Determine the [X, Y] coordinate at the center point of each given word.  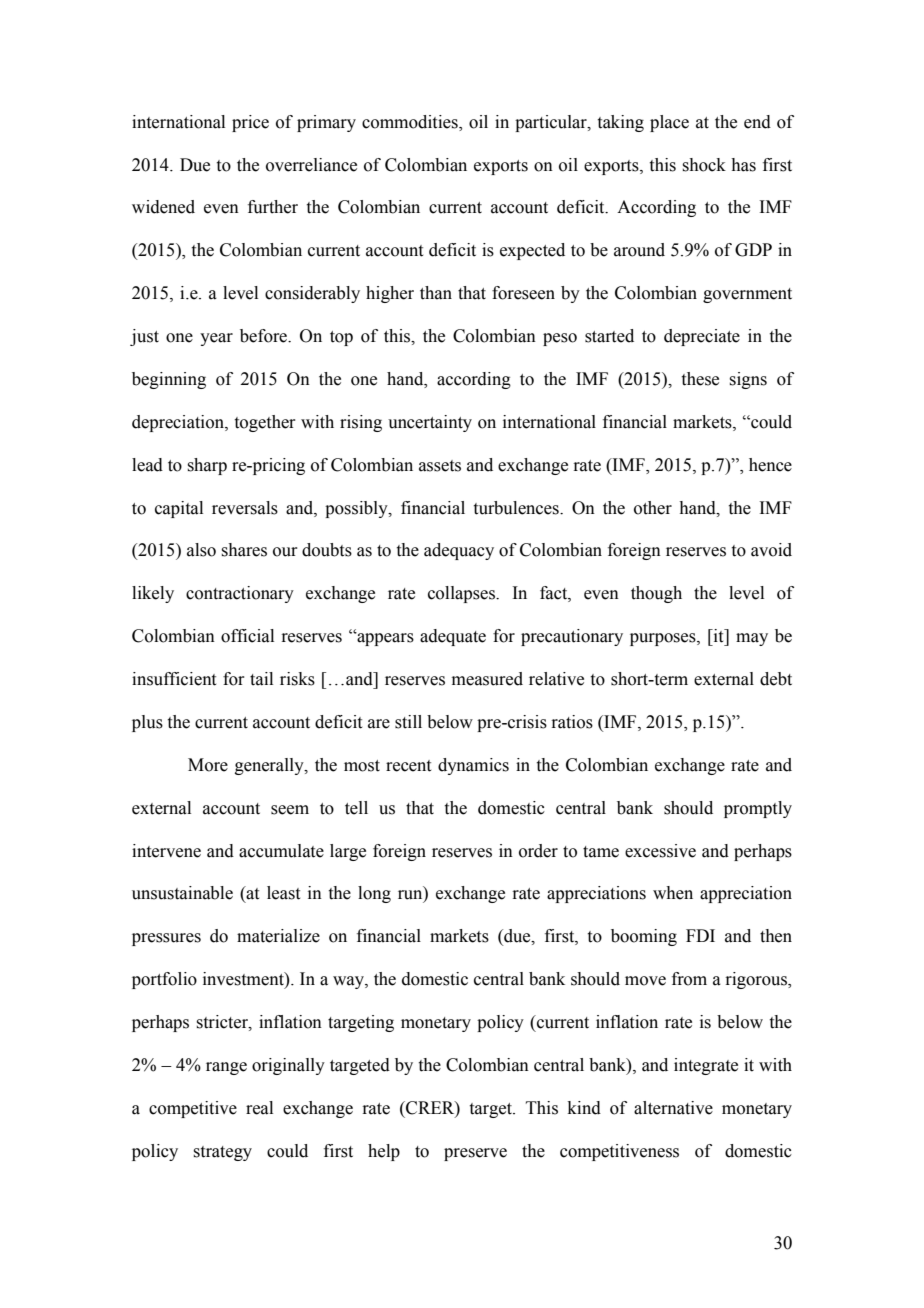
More [208, 765]
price [250, 123]
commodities [411, 122]
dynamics [473, 766]
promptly [758, 809]
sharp [207, 466]
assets [440, 466]
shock [704, 165]
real [259, 1108]
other [653, 508]
